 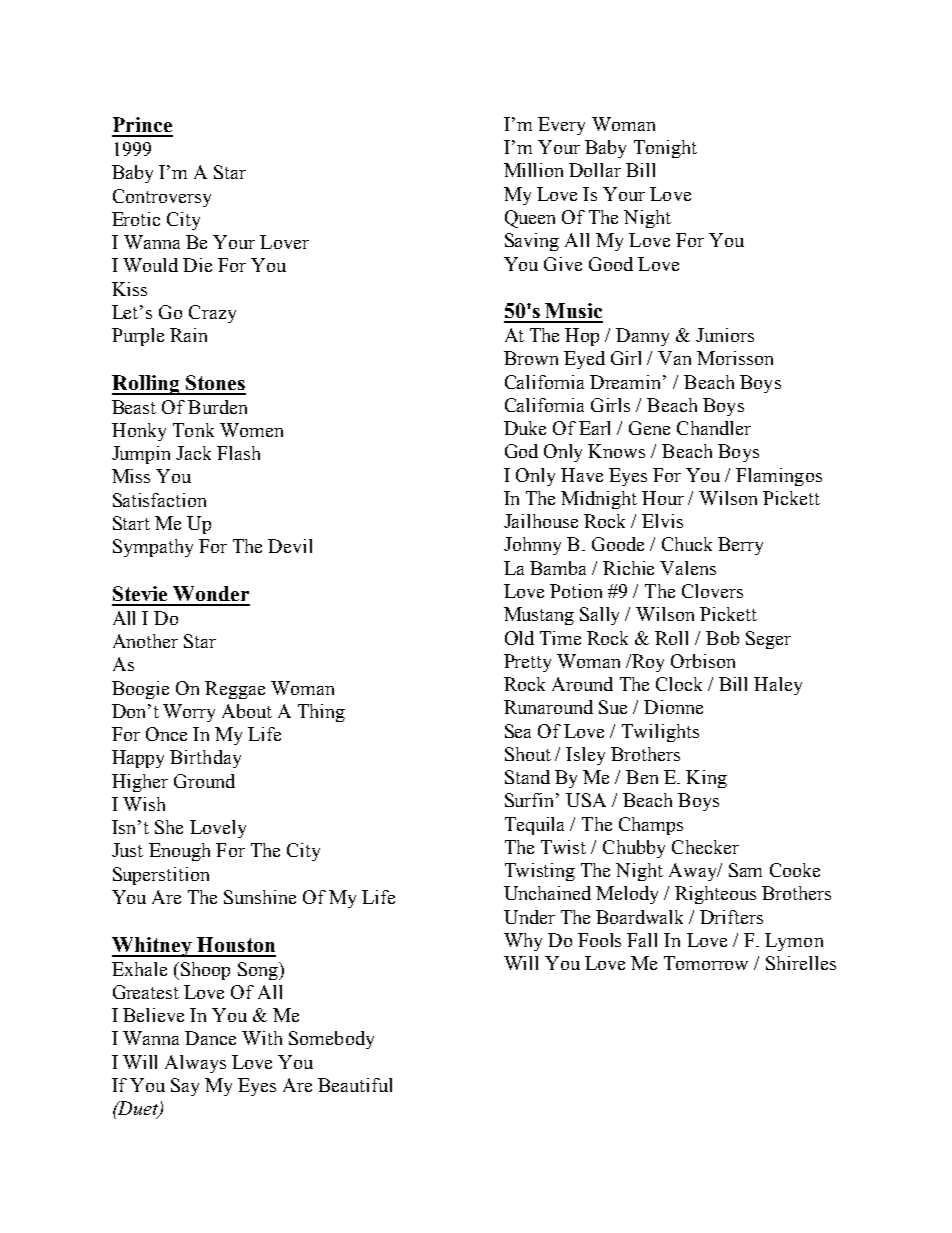 What do you see at coordinates (534, 826) in the image?
I see `Tequila` at bounding box center [534, 826].
